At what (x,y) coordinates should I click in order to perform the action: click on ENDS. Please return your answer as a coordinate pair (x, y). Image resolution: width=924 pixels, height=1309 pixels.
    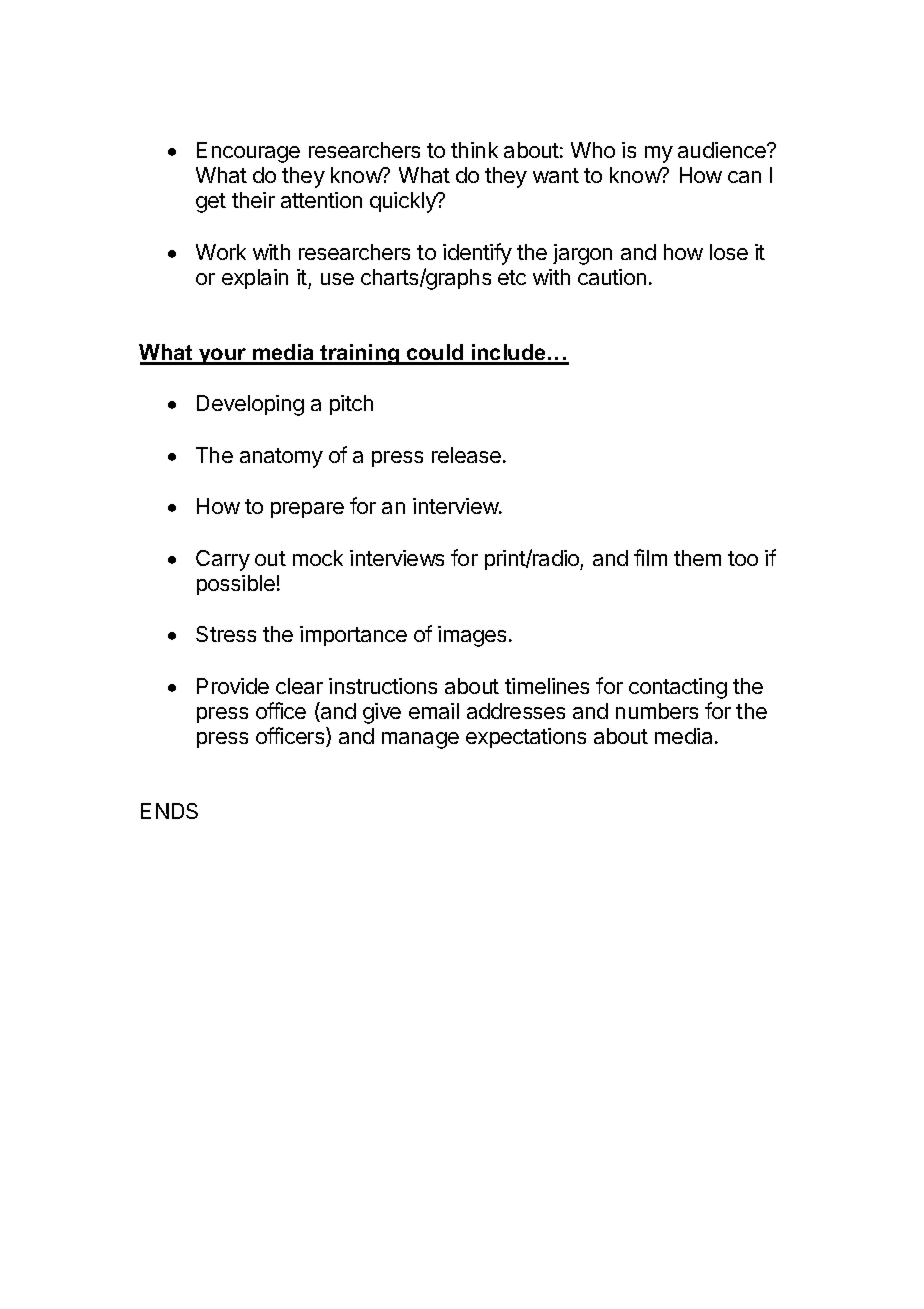
    Looking at the image, I should click on (169, 811).
